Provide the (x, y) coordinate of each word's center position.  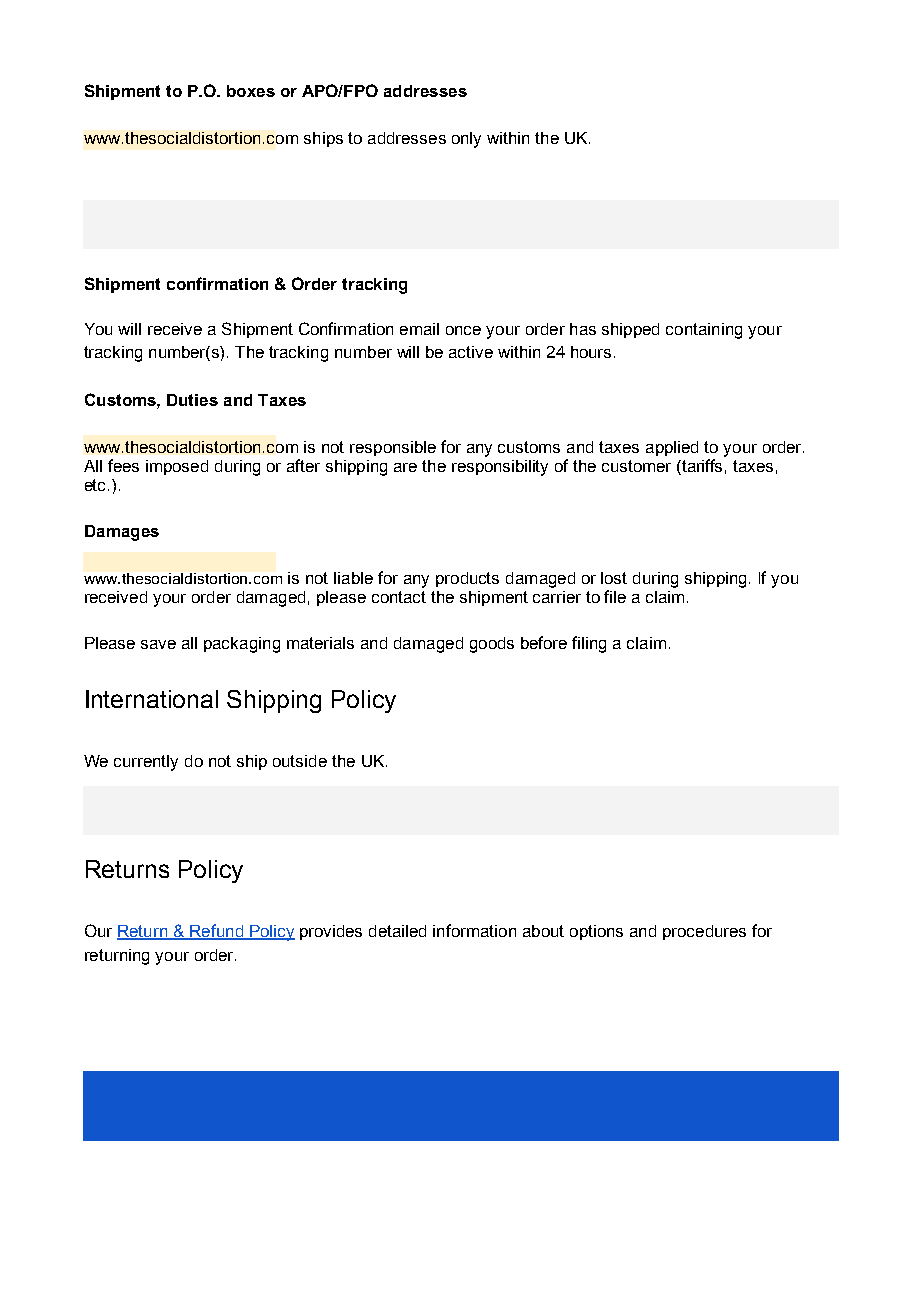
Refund (216, 932)
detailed (397, 931)
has (583, 329)
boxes (251, 91)
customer (636, 466)
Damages (122, 533)
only (466, 140)
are (405, 467)
